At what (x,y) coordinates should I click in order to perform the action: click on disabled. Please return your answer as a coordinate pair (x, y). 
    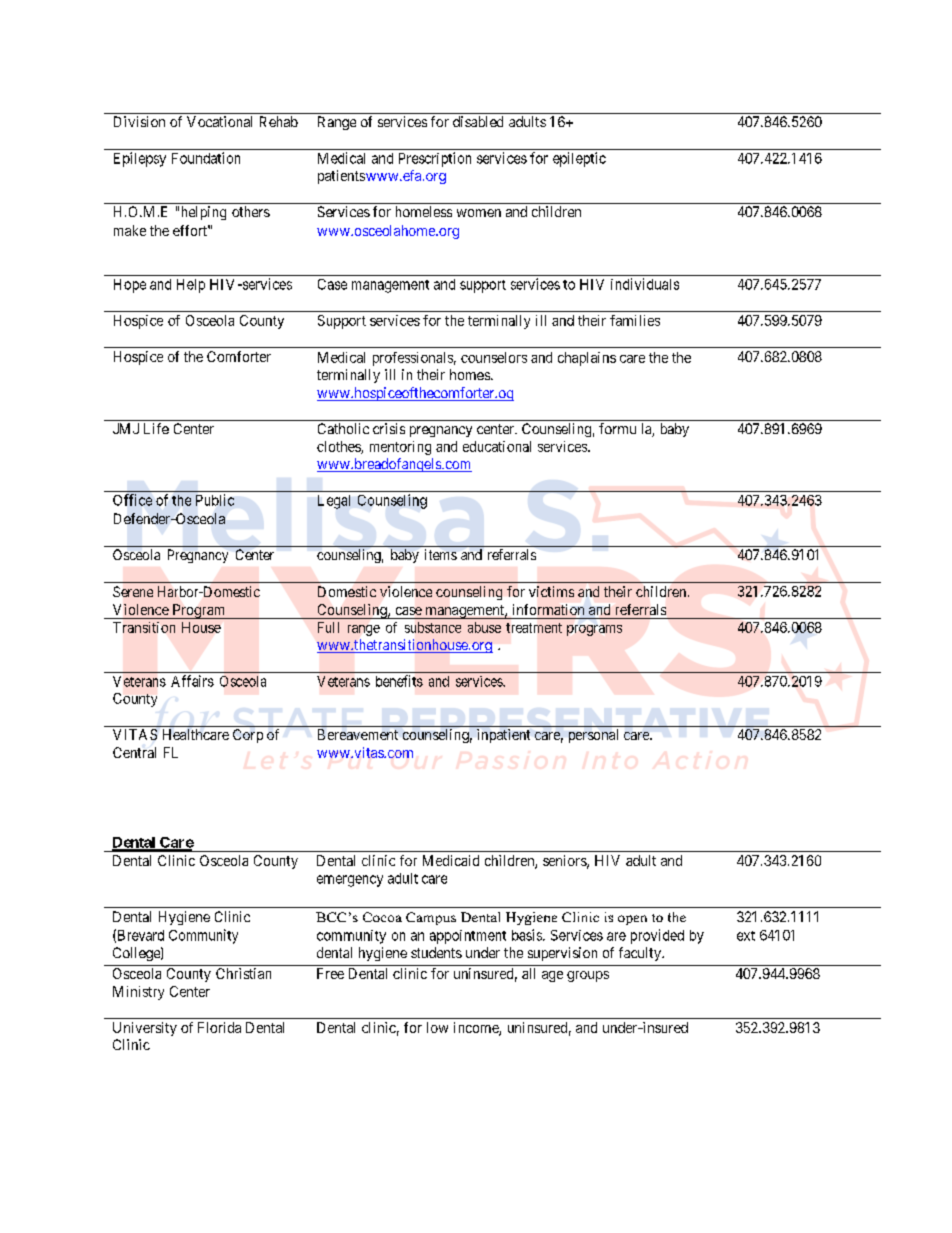
    Looking at the image, I should click on (478, 121).
